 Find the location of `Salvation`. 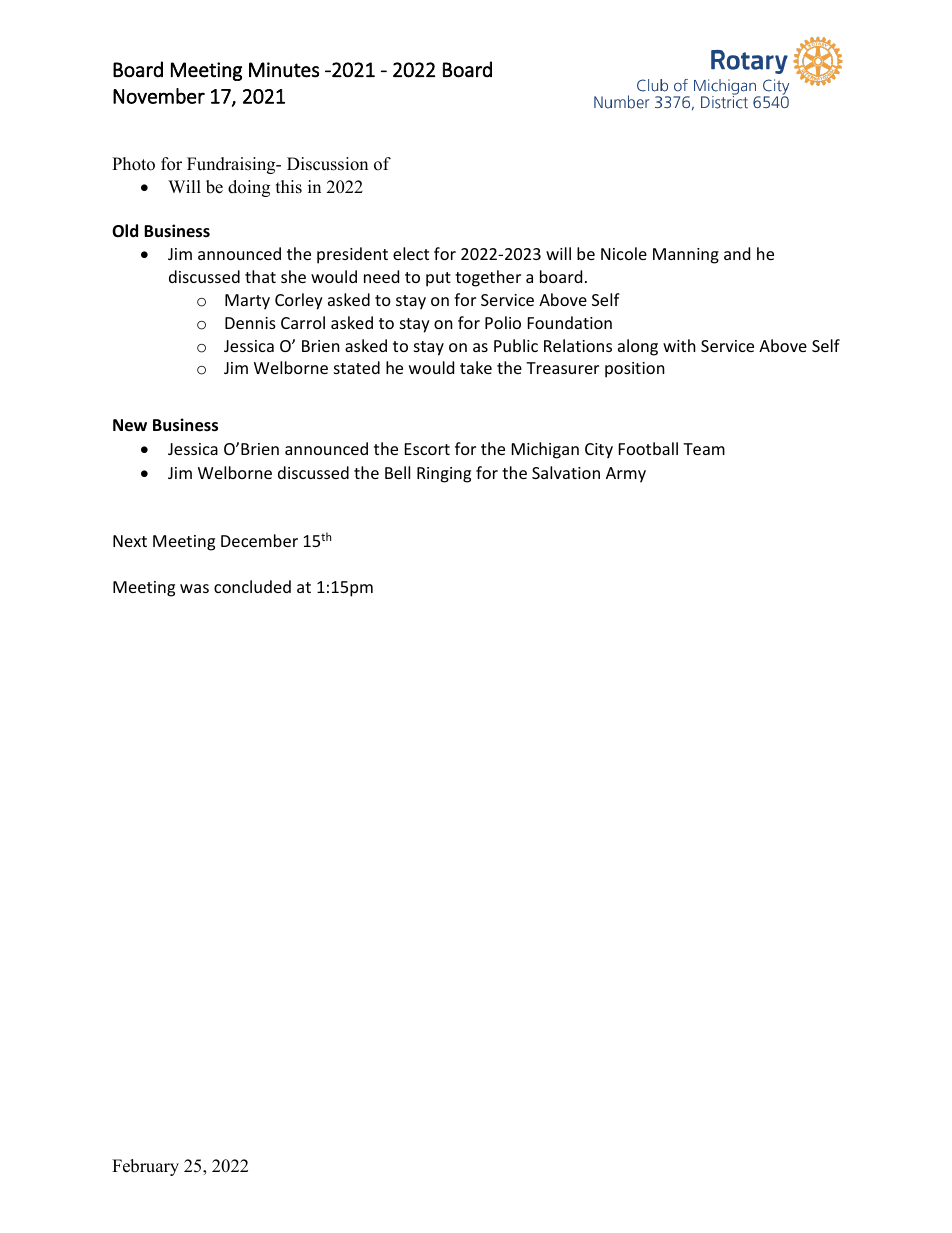

Salvation is located at coordinates (566, 472).
